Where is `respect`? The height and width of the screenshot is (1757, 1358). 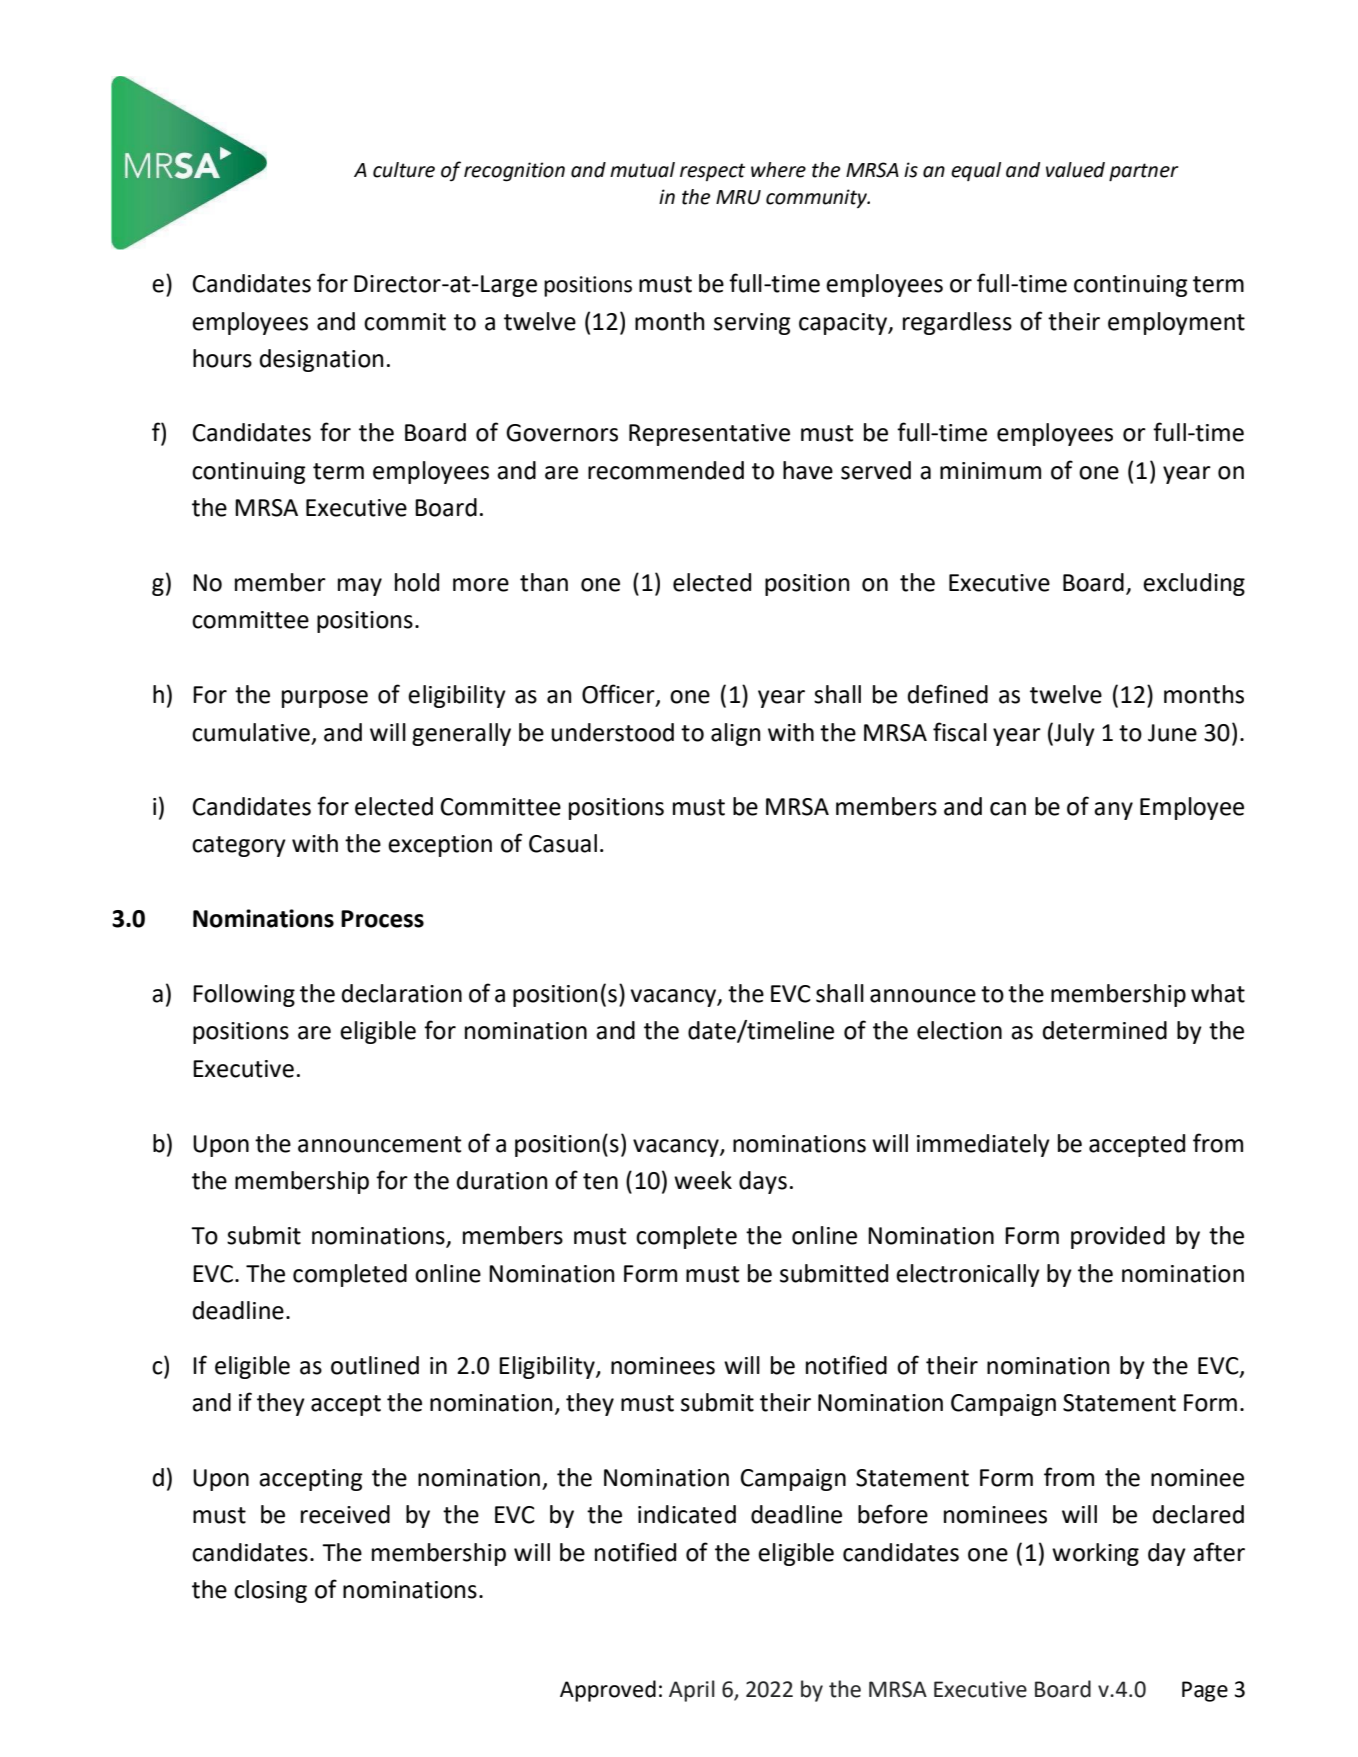 respect is located at coordinates (712, 172).
